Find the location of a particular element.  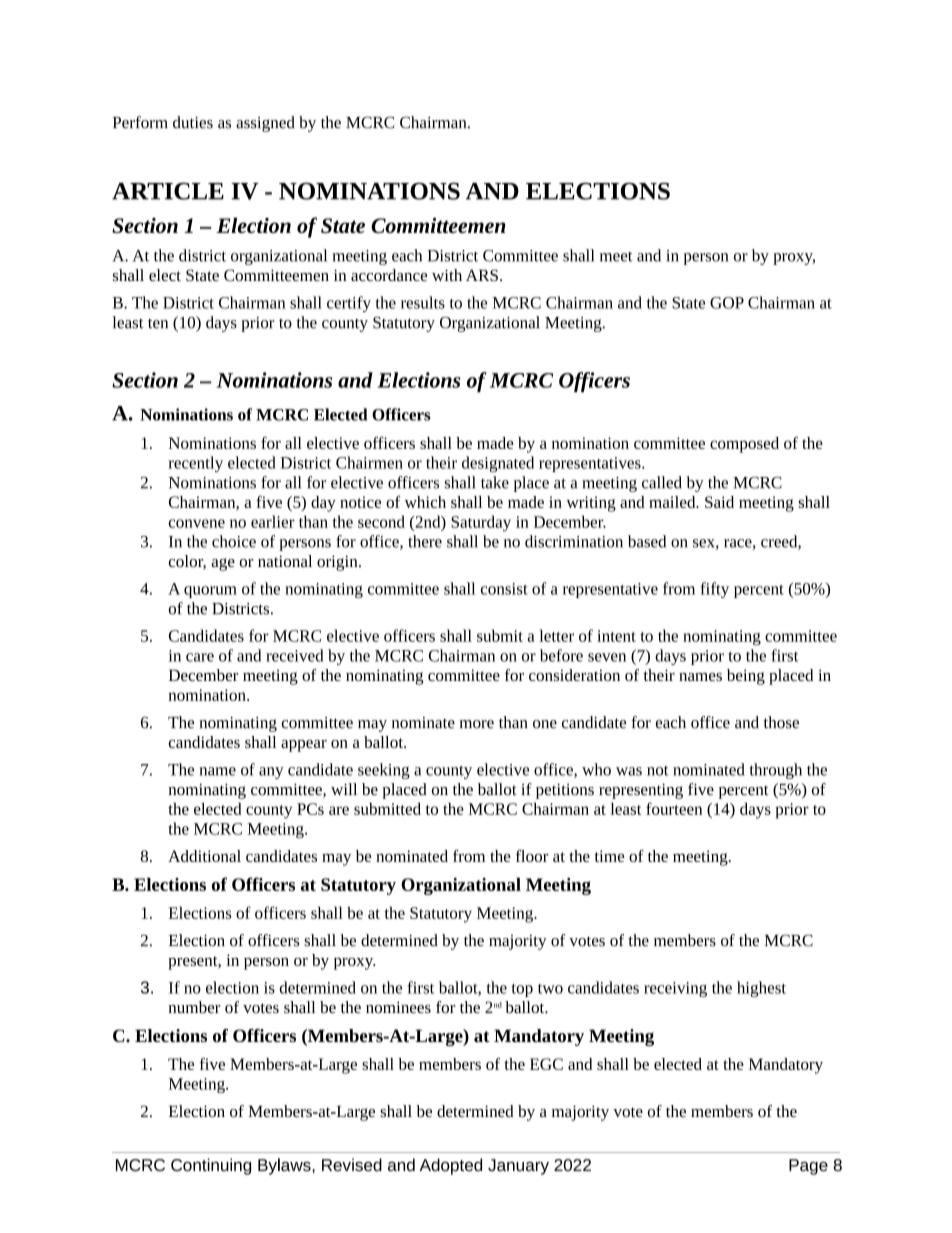

consist is located at coordinates (504, 589).
